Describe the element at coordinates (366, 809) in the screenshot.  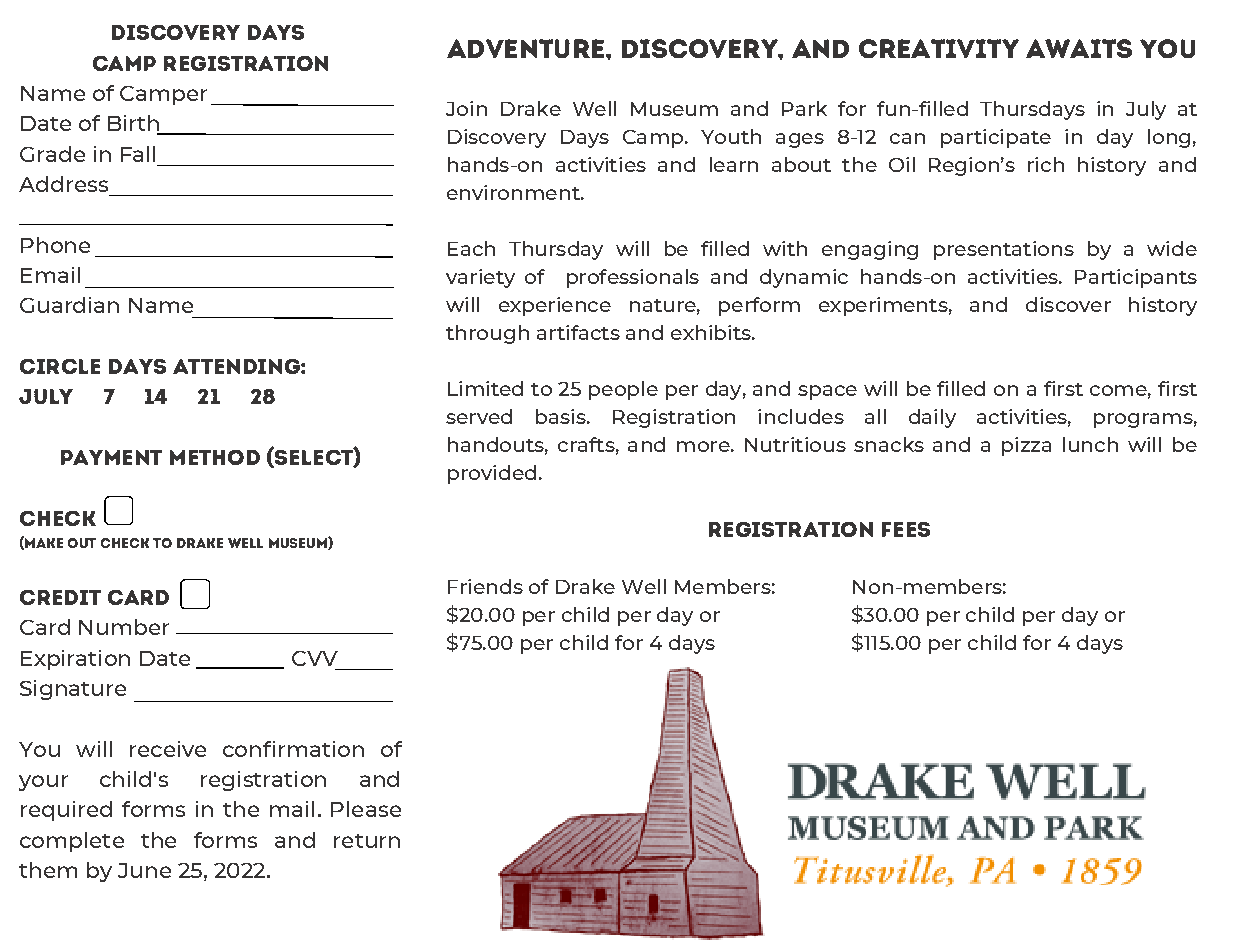
I see `Please` at that location.
